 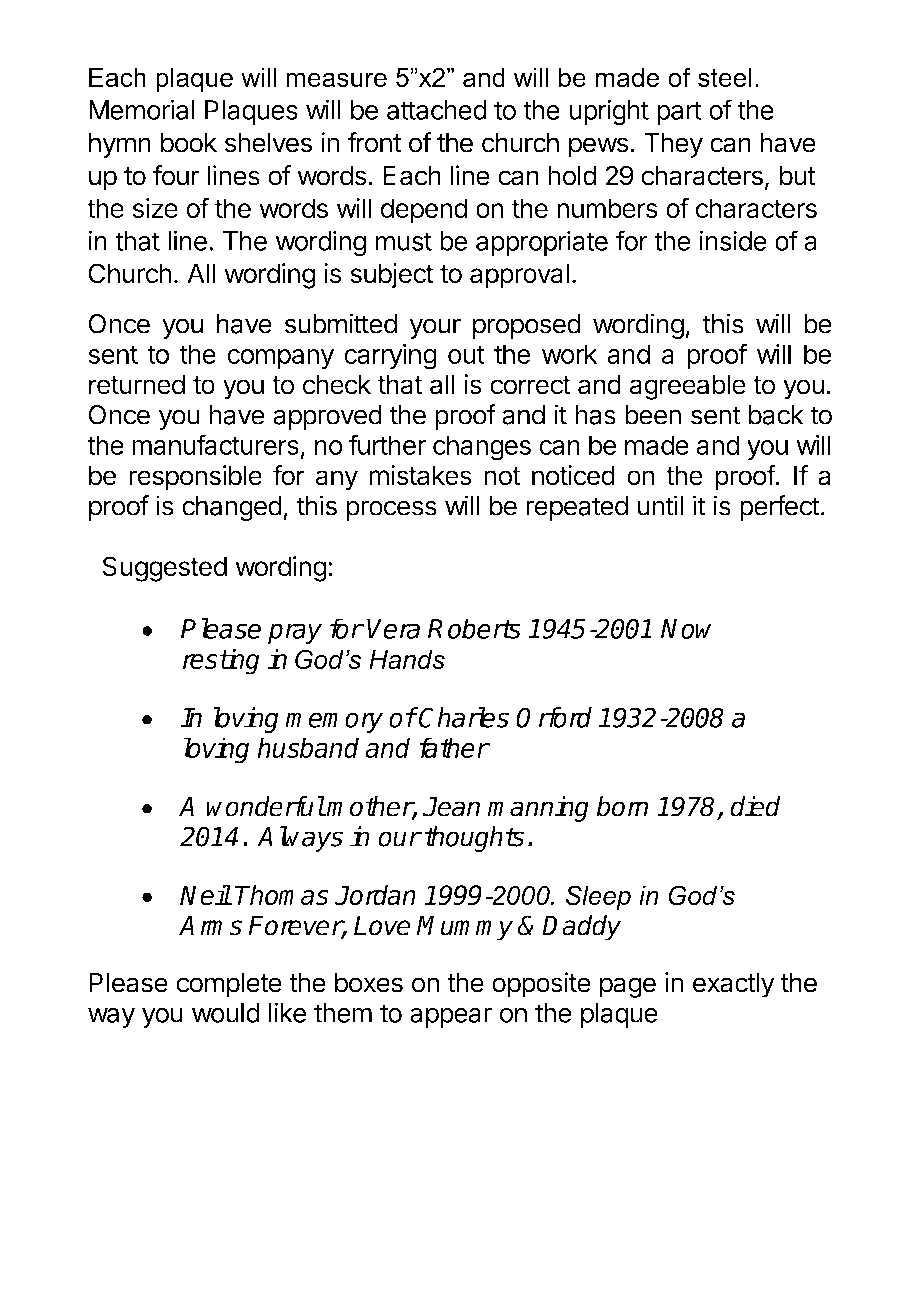 What do you see at coordinates (688, 387) in the screenshot?
I see `agreeable` at bounding box center [688, 387].
